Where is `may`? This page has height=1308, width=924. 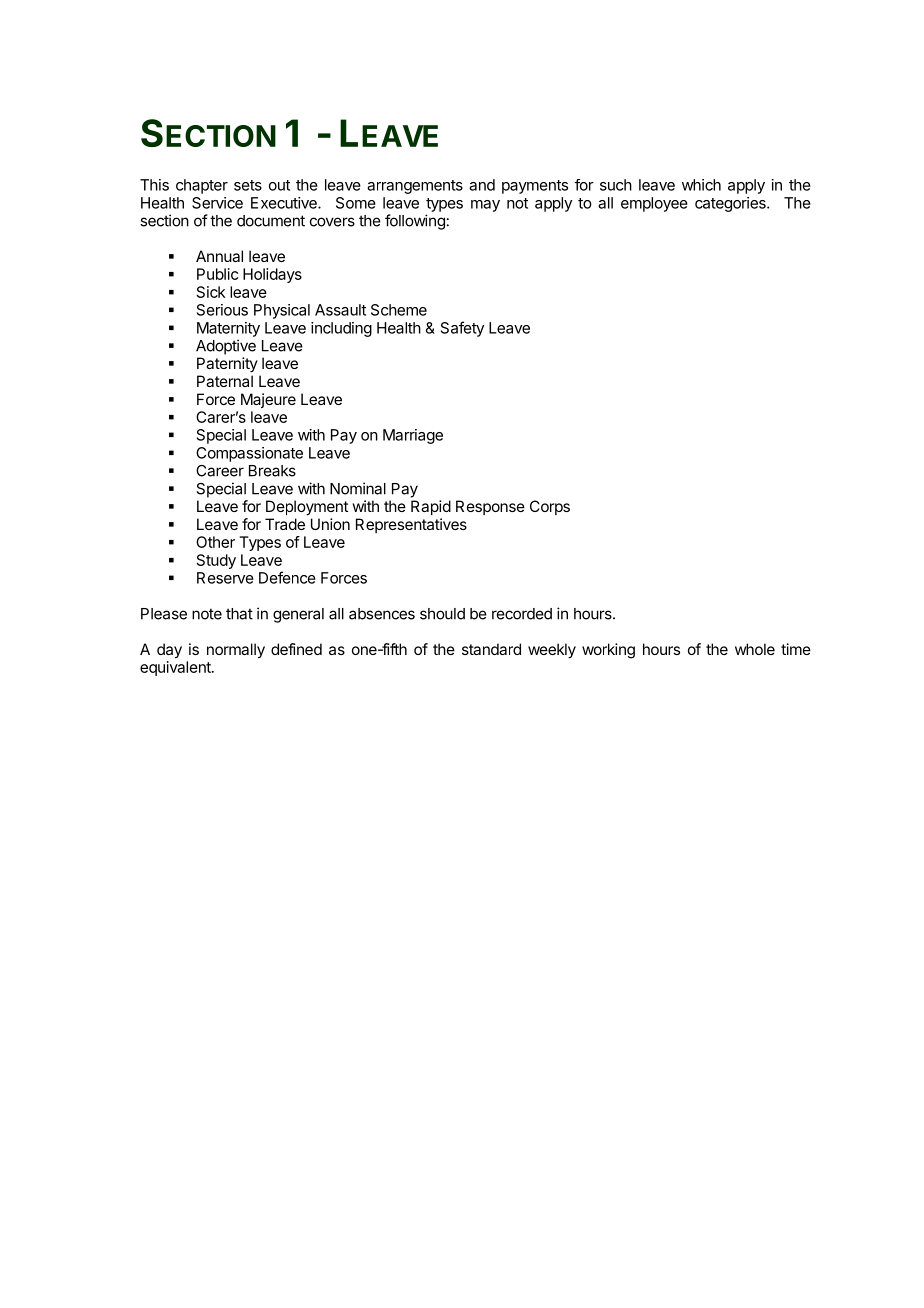
may is located at coordinates (485, 206).
